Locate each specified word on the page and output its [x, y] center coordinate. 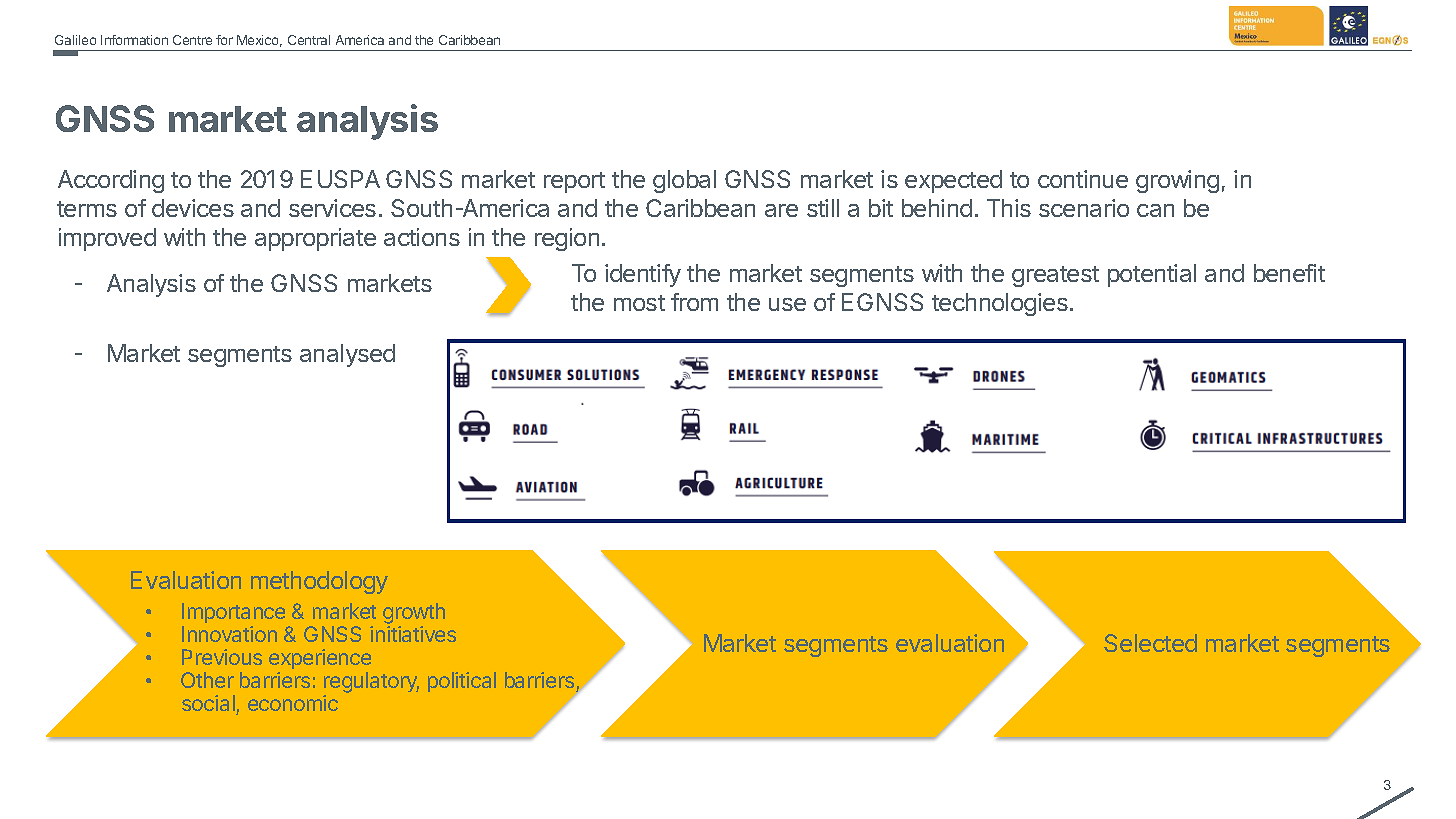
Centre [192, 40]
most [639, 303]
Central [309, 40]
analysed [347, 355]
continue [1083, 179]
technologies [1000, 304]
